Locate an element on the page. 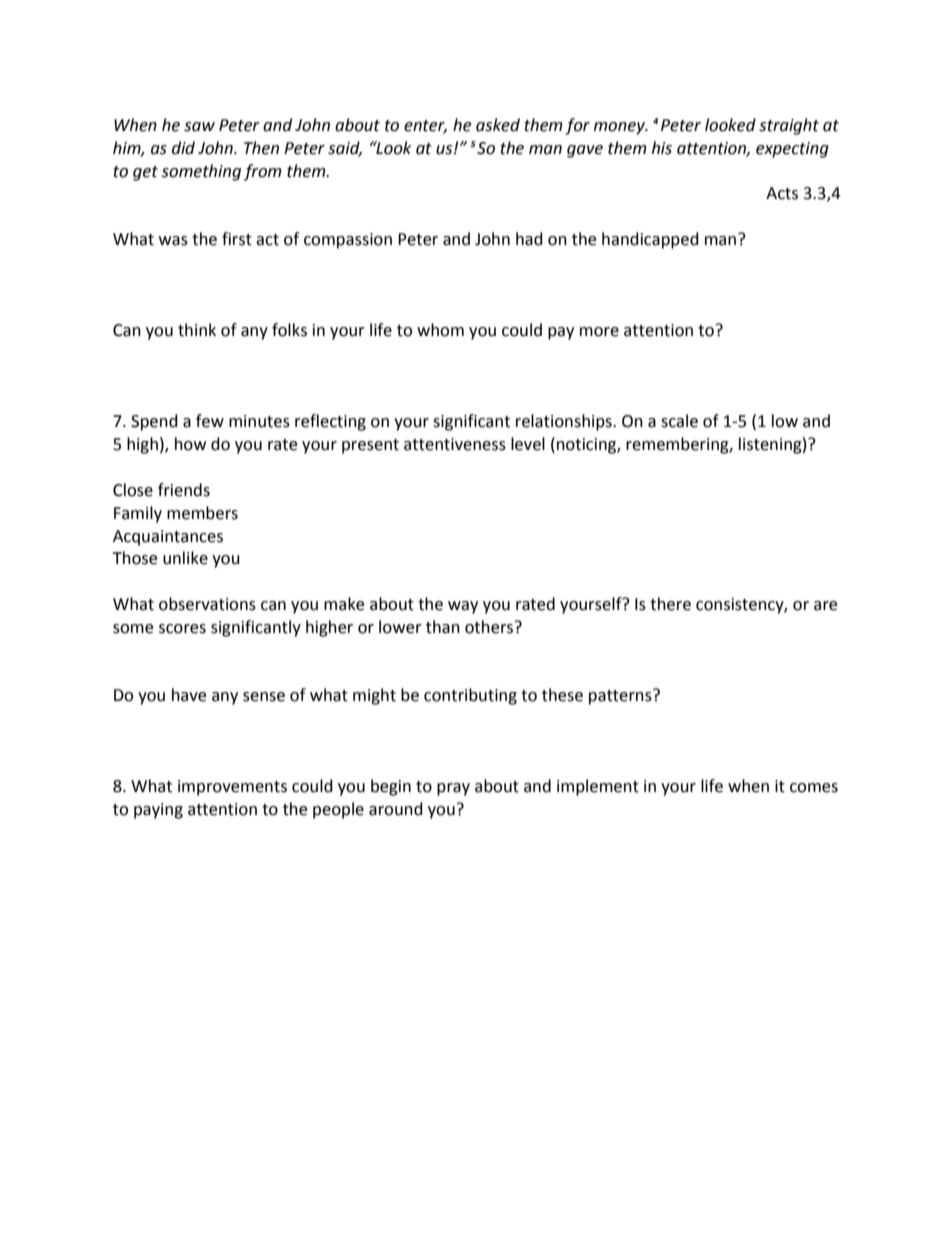 The height and width of the document is (1233, 952). pray is located at coordinates (453, 789).
